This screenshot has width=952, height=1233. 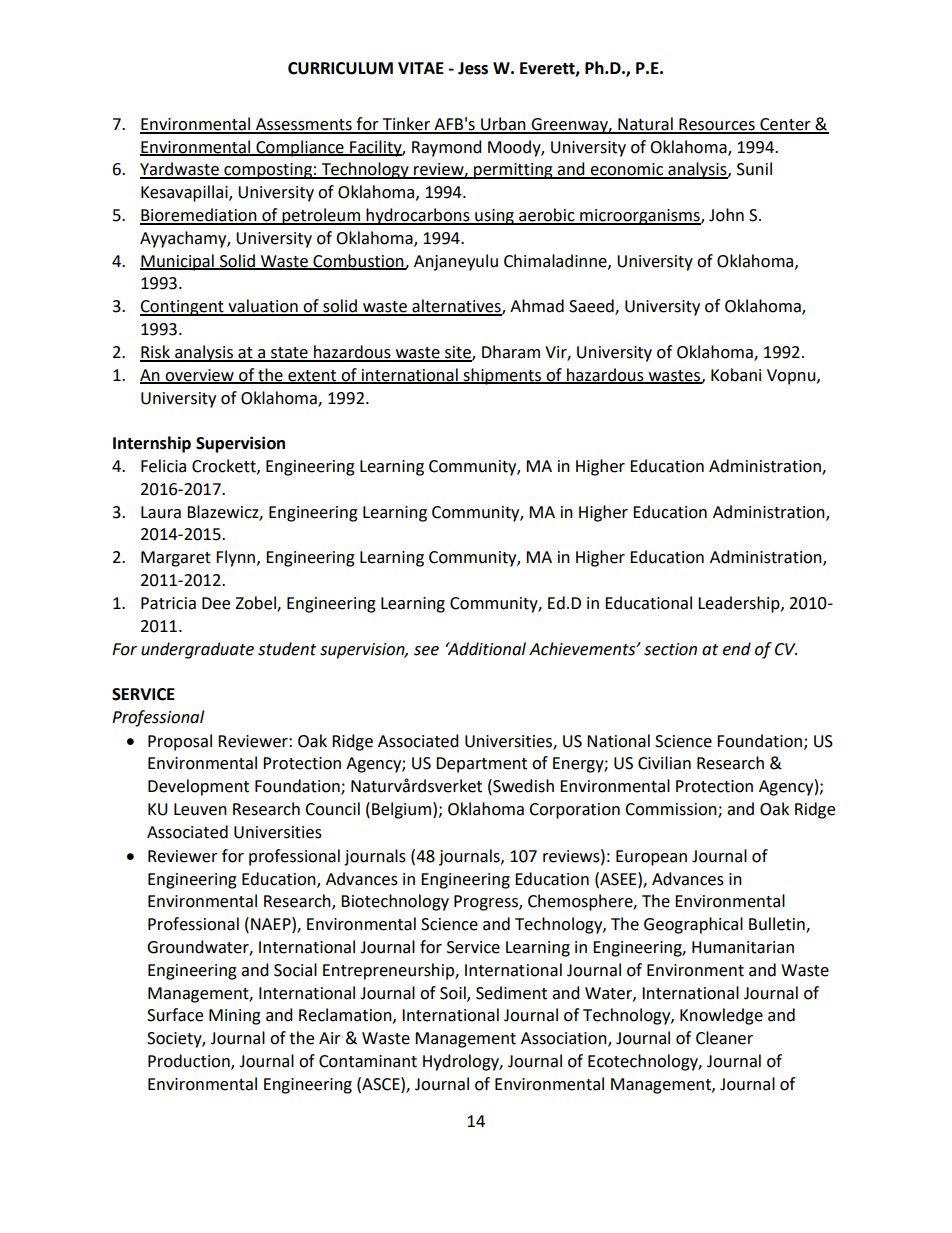 I want to click on Mining, so click(x=235, y=1017).
